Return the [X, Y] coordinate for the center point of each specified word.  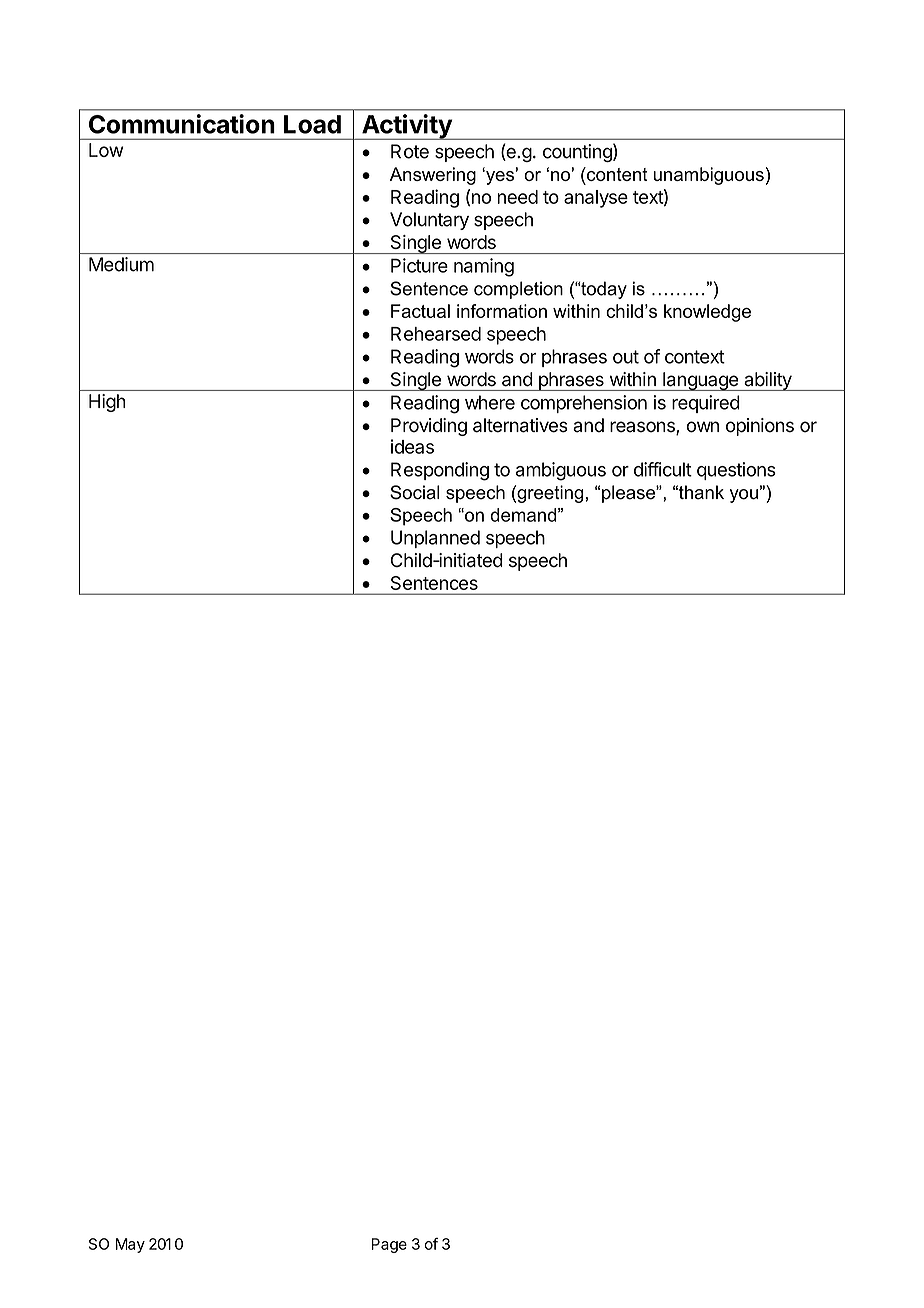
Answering [433, 176]
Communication [182, 124]
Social [415, 492]
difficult [663, 469]
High [107, 403]
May [130, 1245]
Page [389, 1245]
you [744, 496]
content [616, 174]
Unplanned [435, 539]
